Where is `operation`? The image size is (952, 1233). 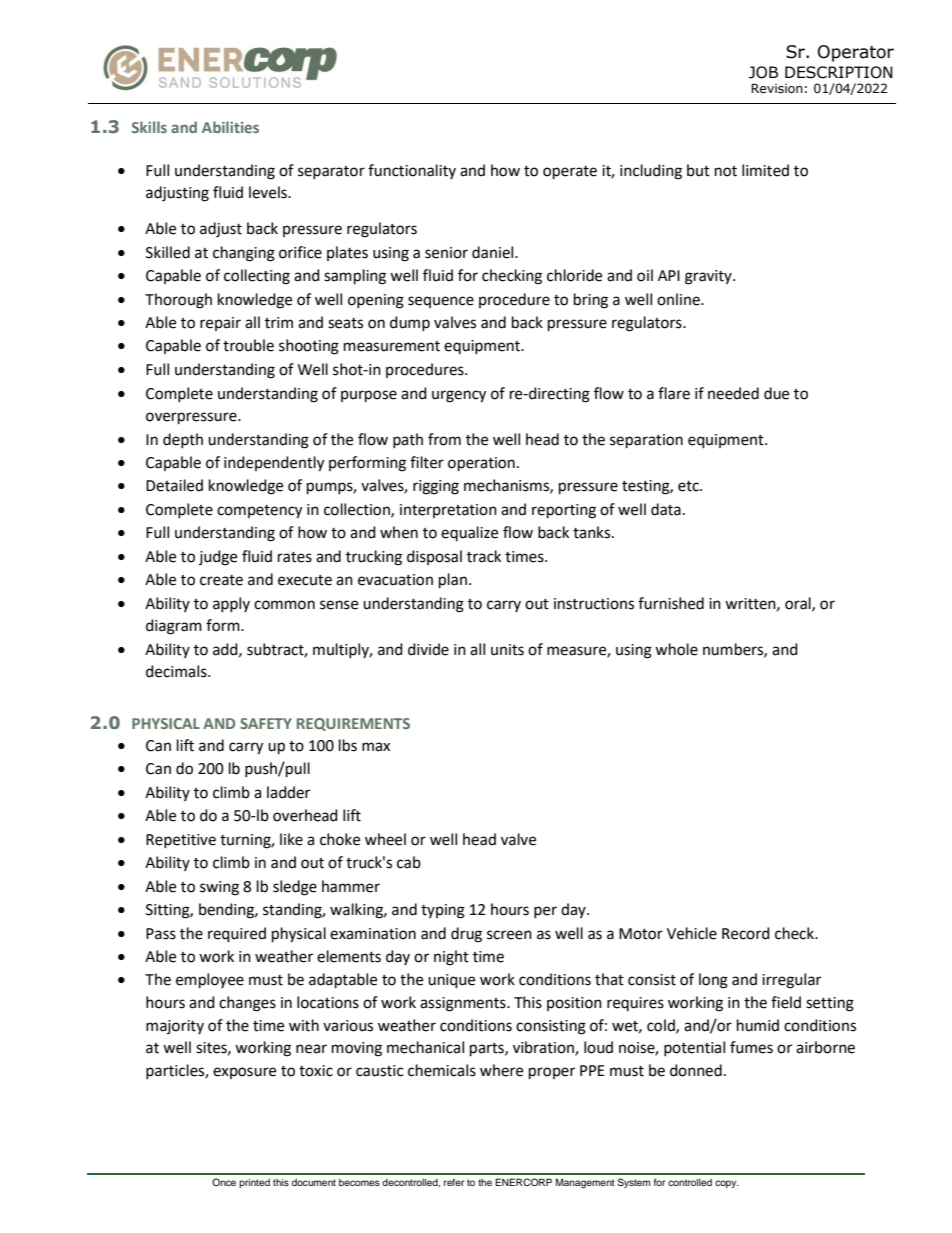 operation is located at coordinates (481, 464).
